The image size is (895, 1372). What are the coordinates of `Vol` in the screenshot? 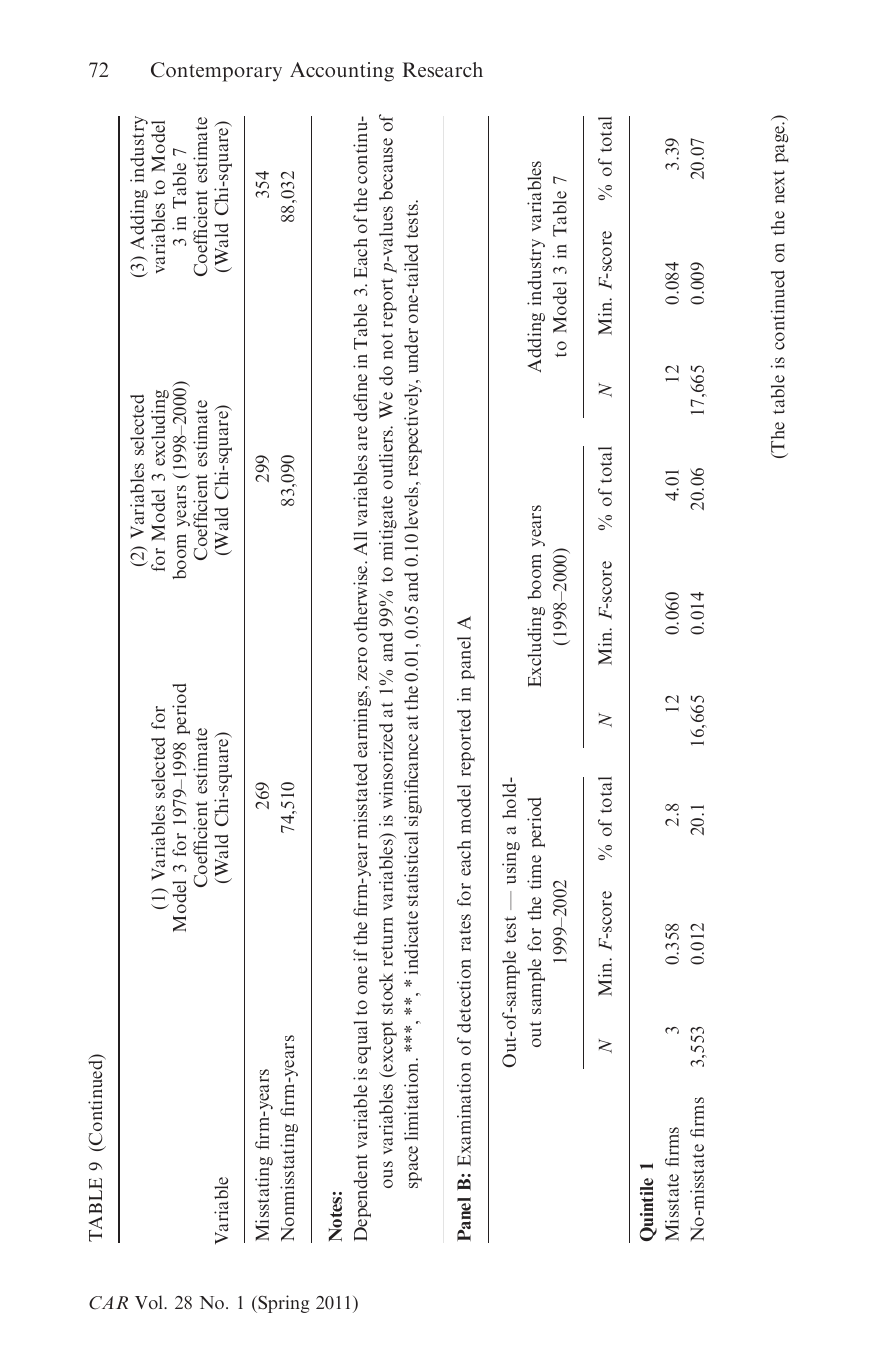 It's located at (150, 1302).
